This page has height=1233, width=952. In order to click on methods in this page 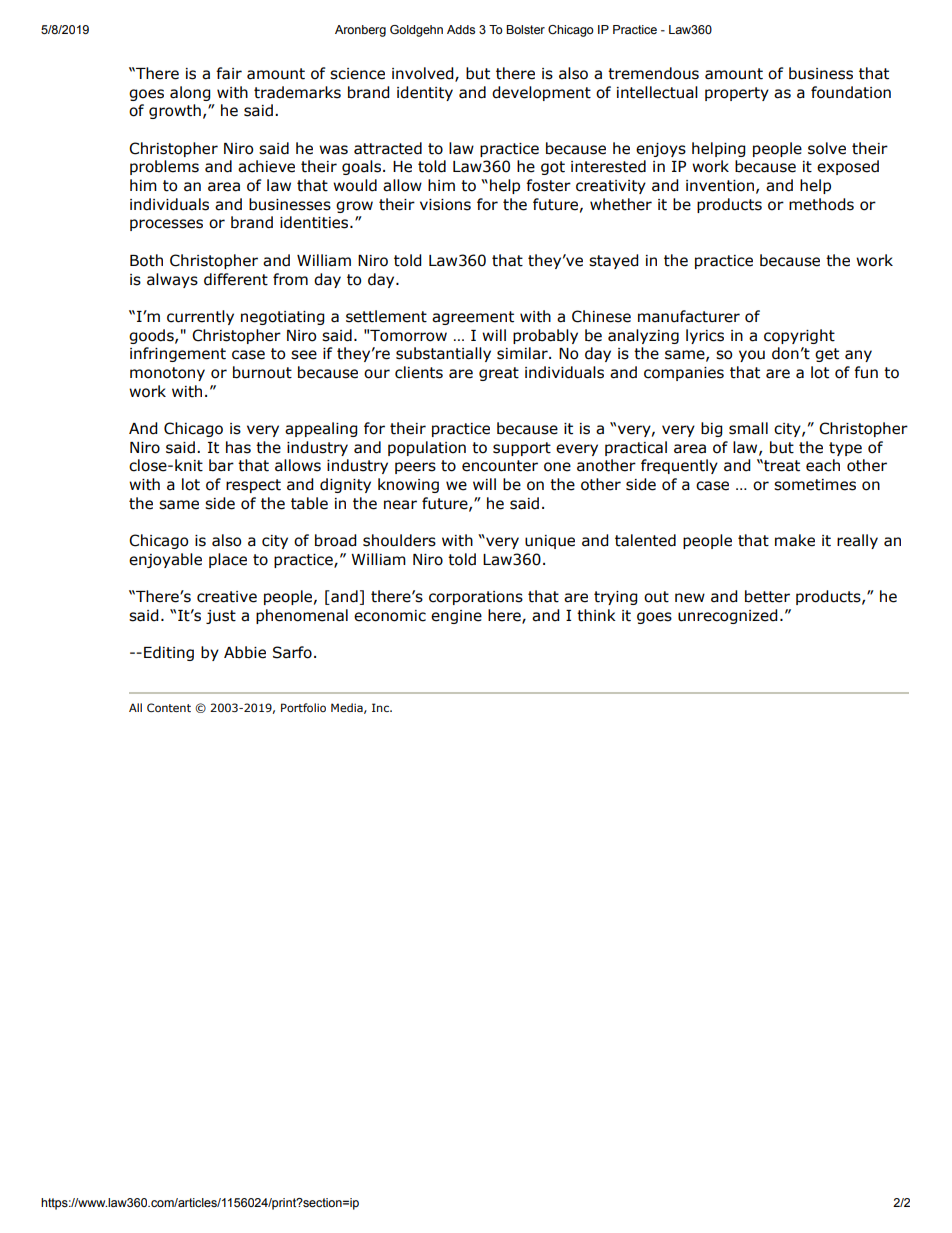, I will do `click(821, 204)`.
